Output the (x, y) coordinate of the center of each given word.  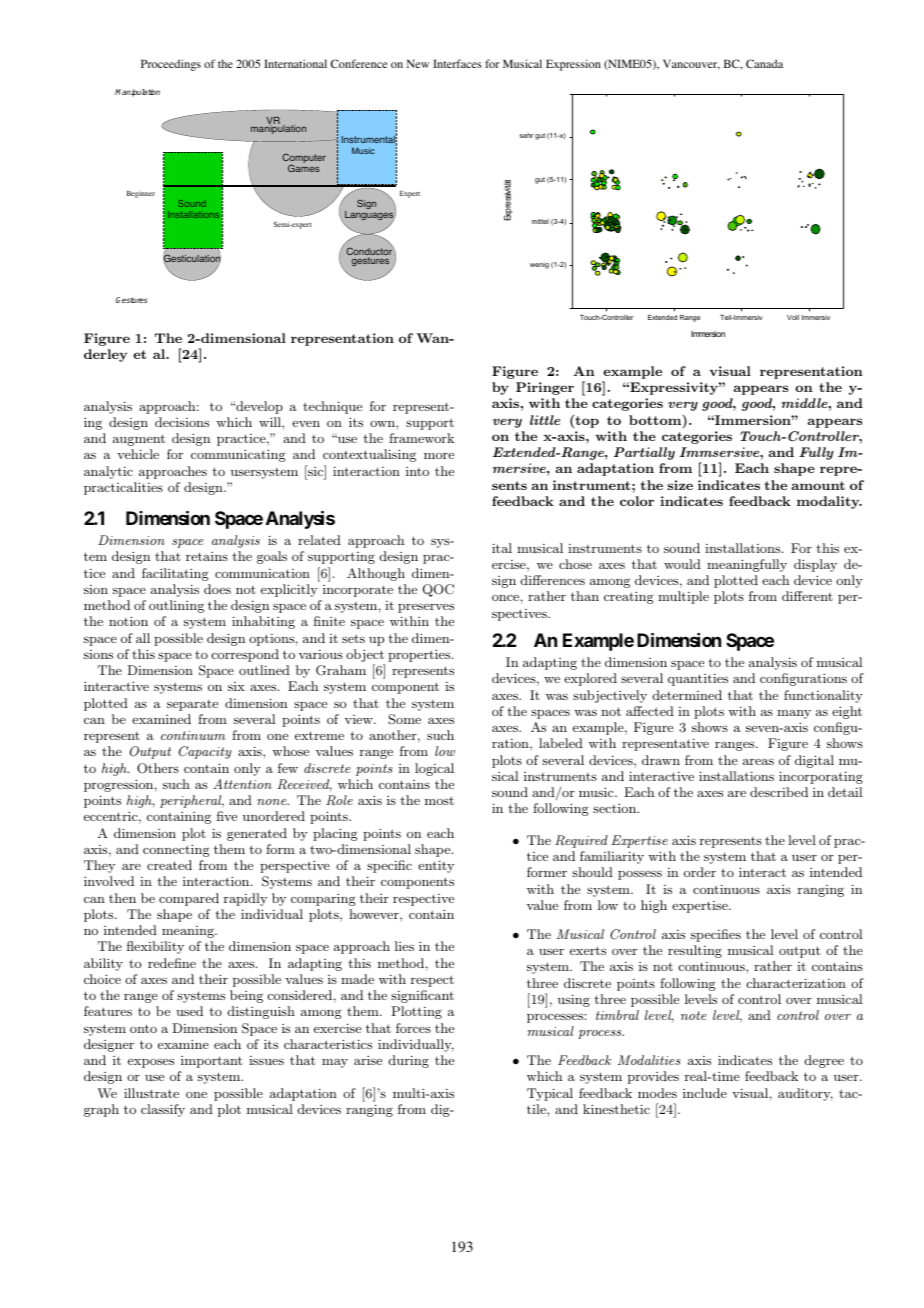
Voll (793, 317)
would (682, 564)
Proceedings (171, 65)
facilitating (175, 574)
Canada (764, 63)
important (211, 1062)
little (545, 420)
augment (139, 440)
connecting (176, 850)
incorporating (821, 777)
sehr (527, 135)
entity (436, 866)
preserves (426, 608)
